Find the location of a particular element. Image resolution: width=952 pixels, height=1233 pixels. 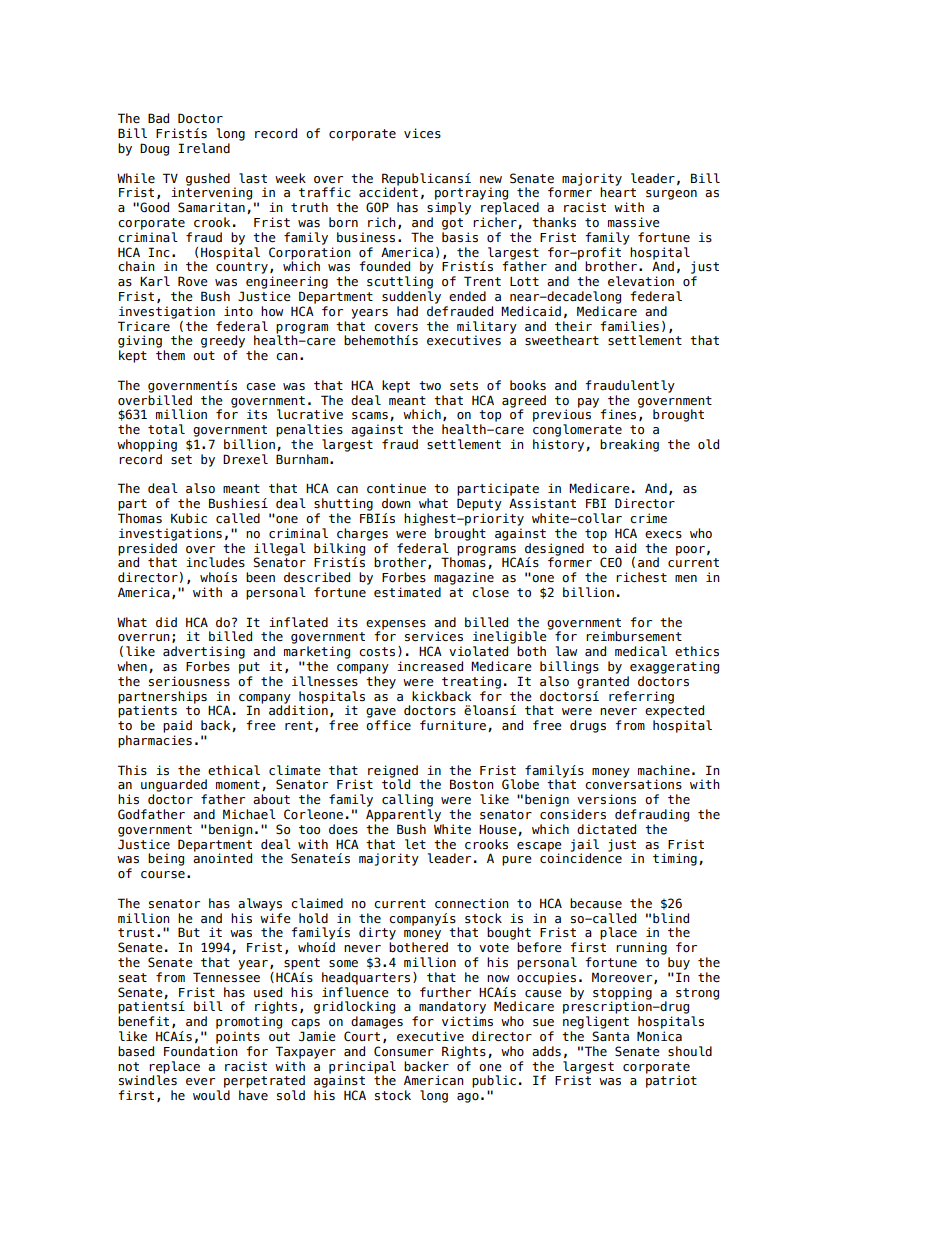

Foundation is located at coordinates (201, 1051).
